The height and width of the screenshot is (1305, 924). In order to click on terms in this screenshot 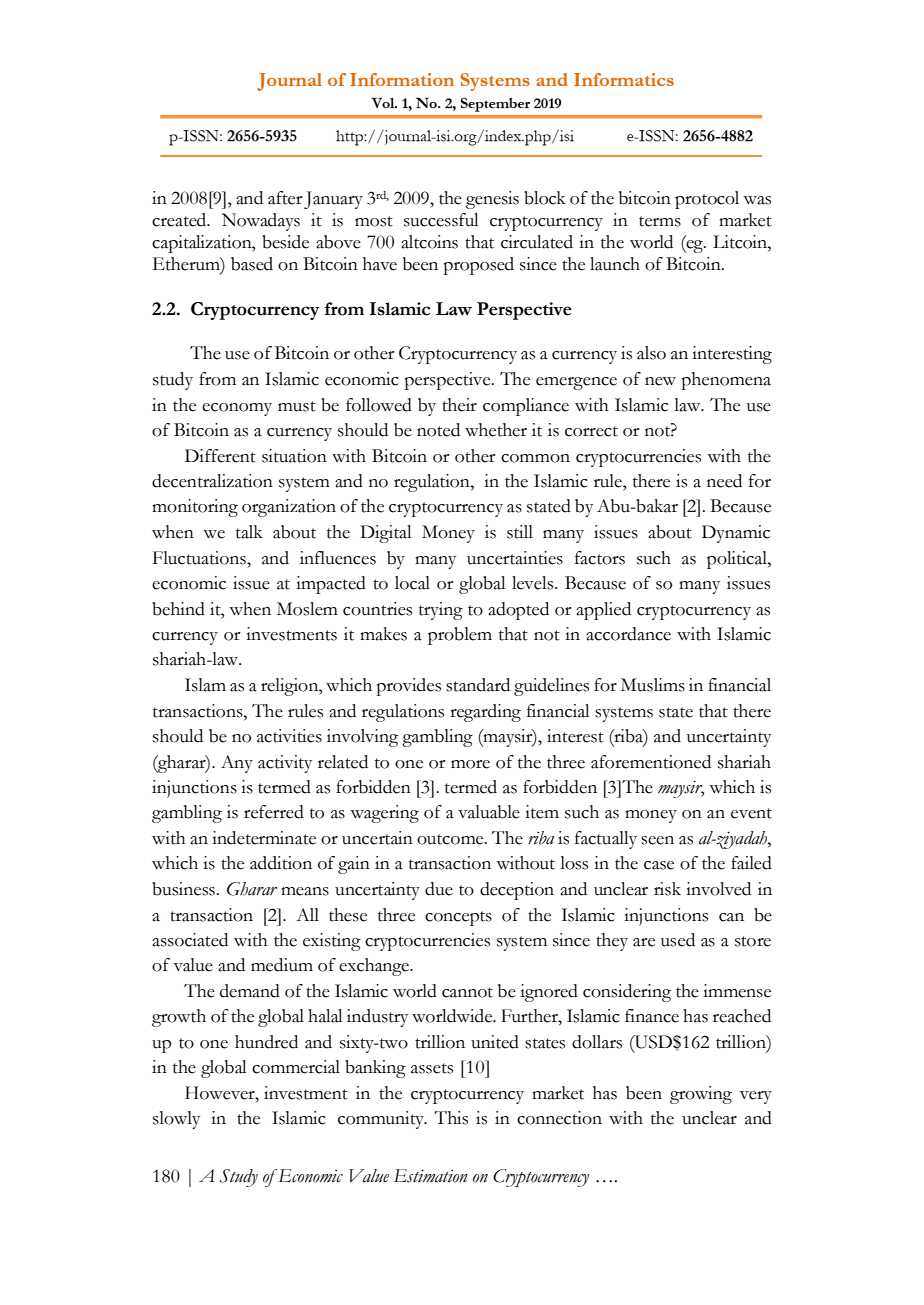, I will do `click(660, 221)`.
